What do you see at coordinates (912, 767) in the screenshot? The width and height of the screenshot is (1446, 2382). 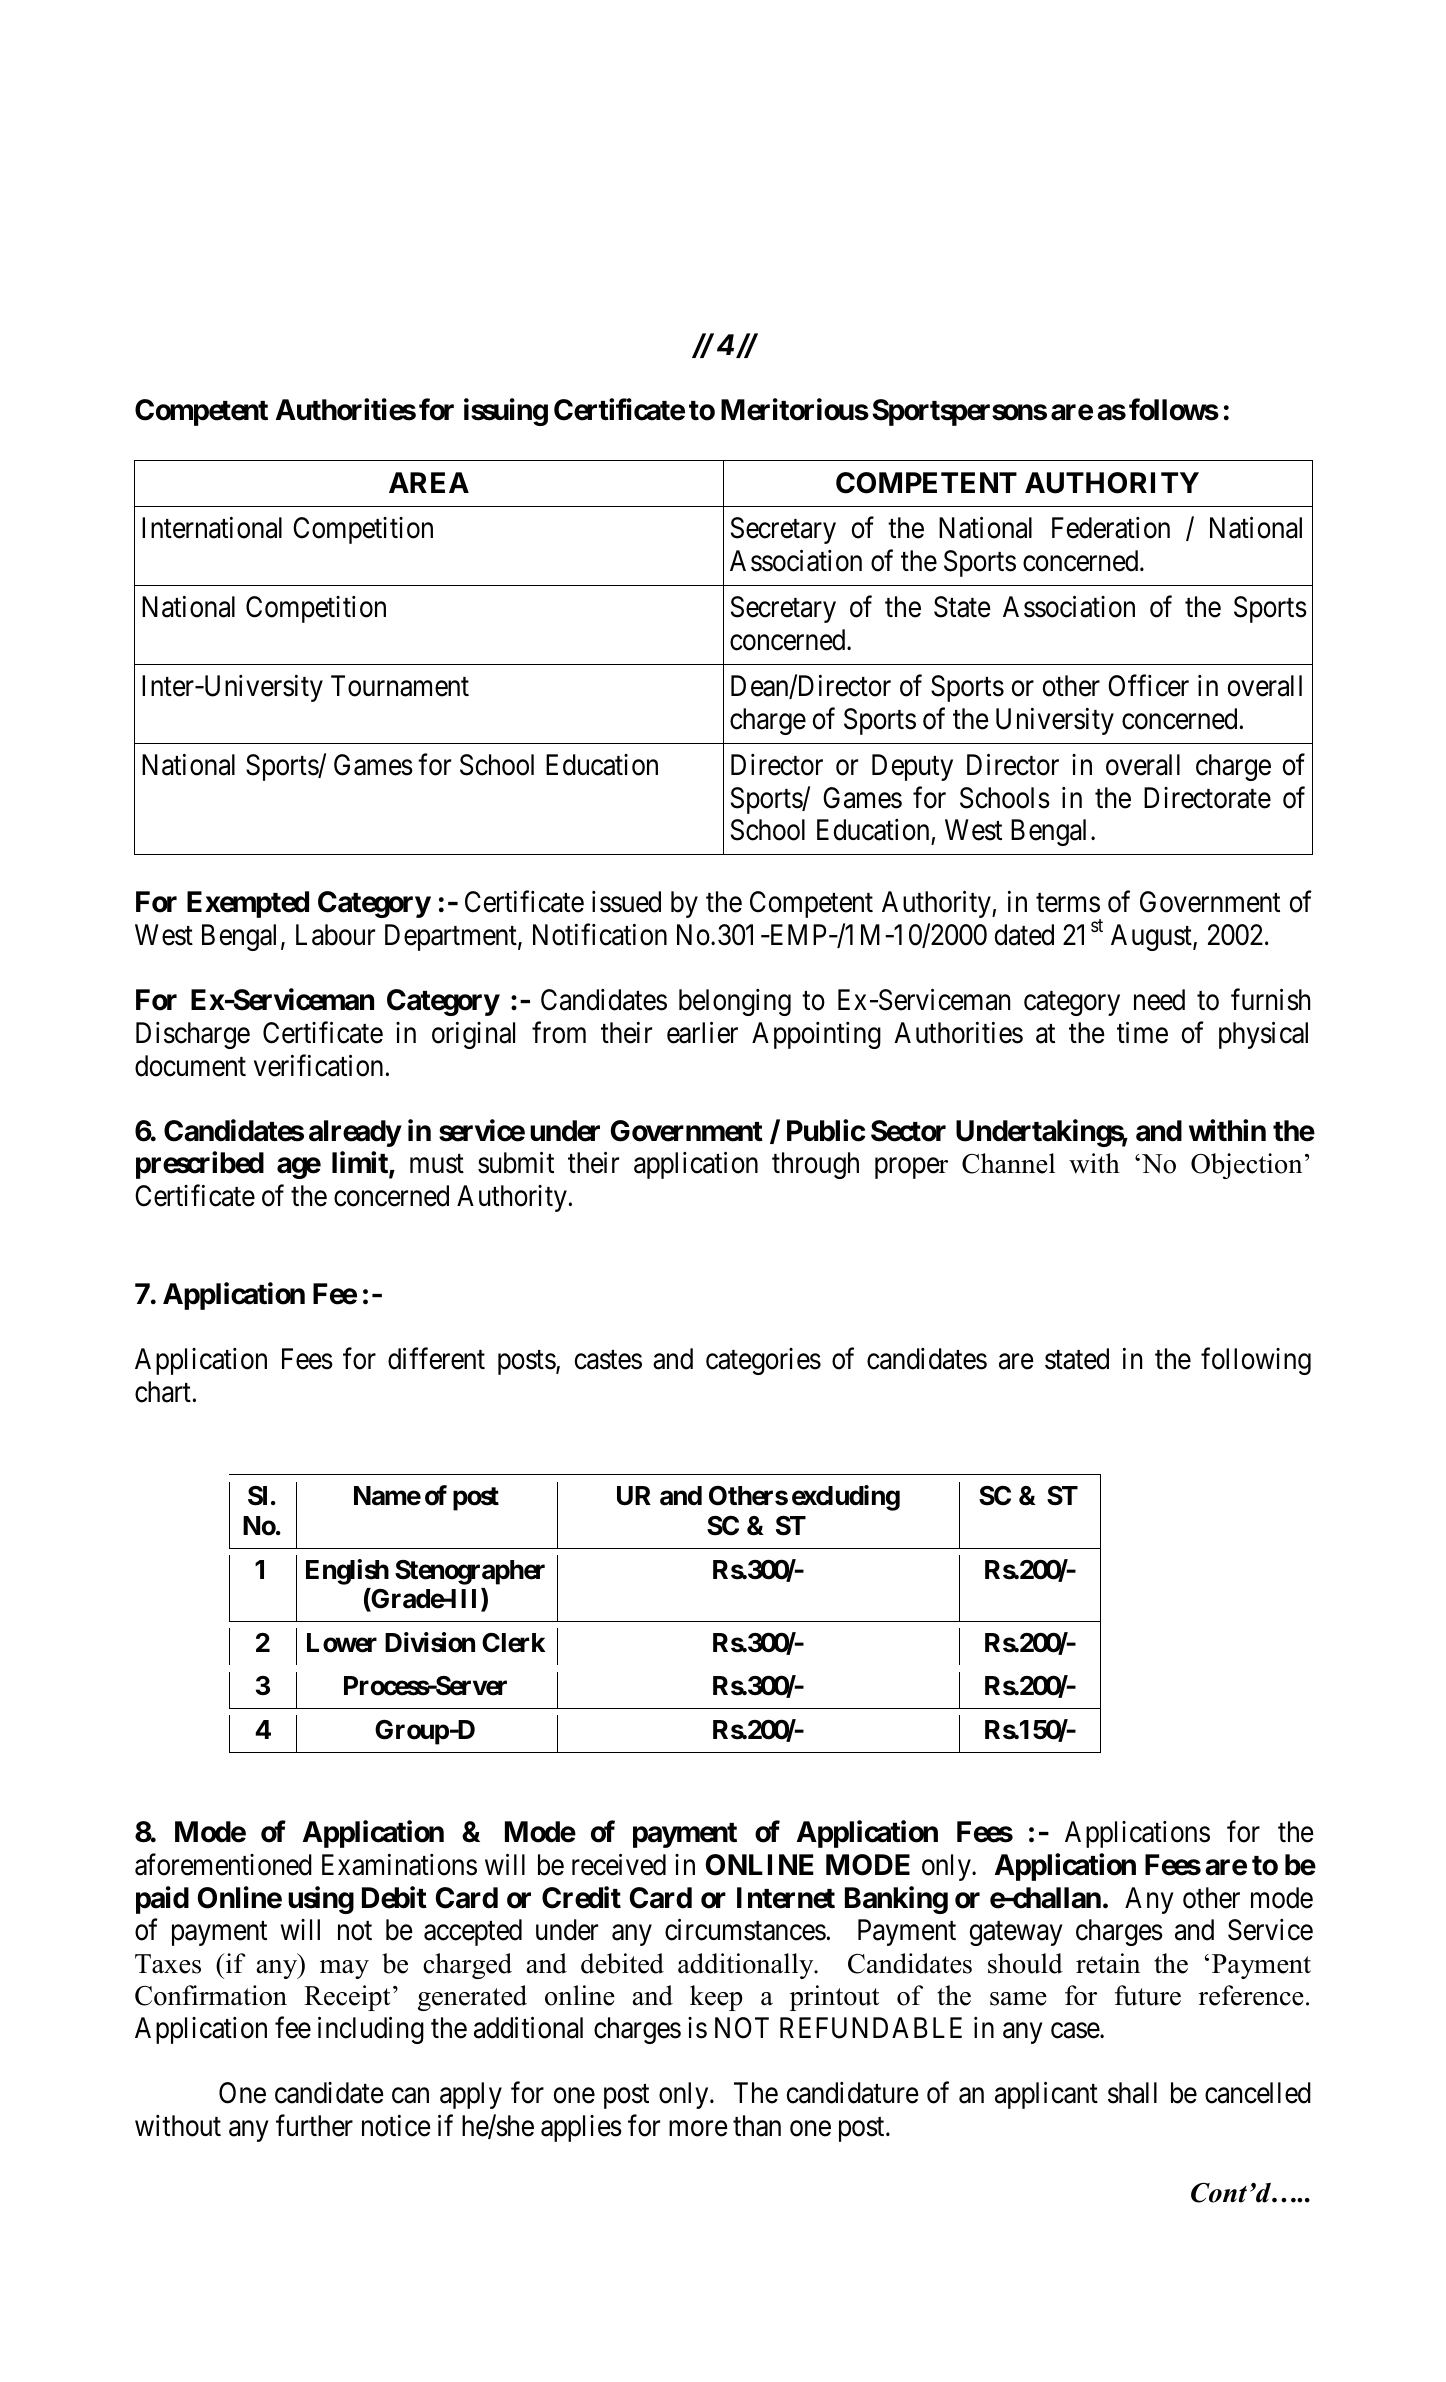 I see `Deputy` at bounding box center [912, 767].
